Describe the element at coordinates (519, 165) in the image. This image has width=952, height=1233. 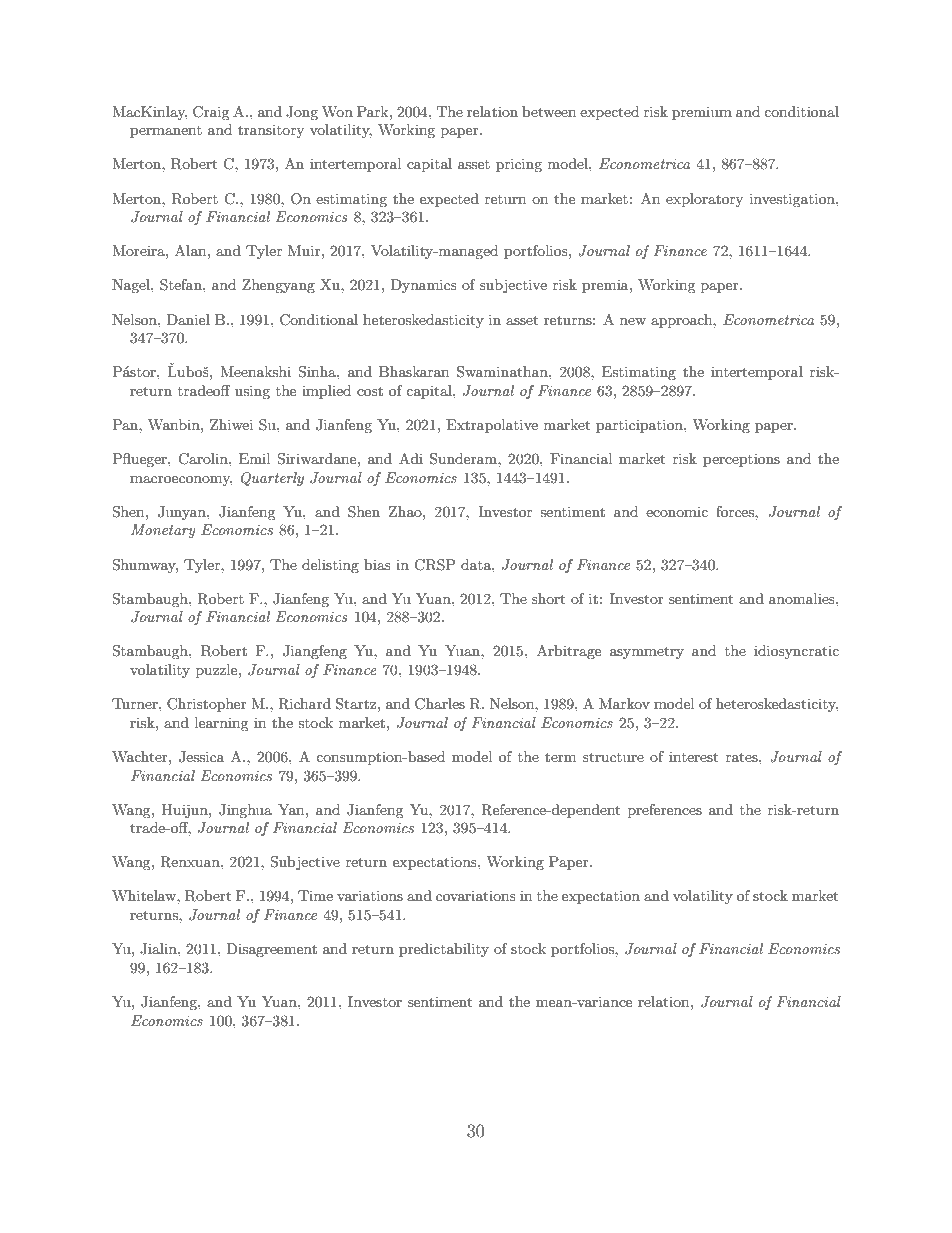
I see `pricing` at that location.
